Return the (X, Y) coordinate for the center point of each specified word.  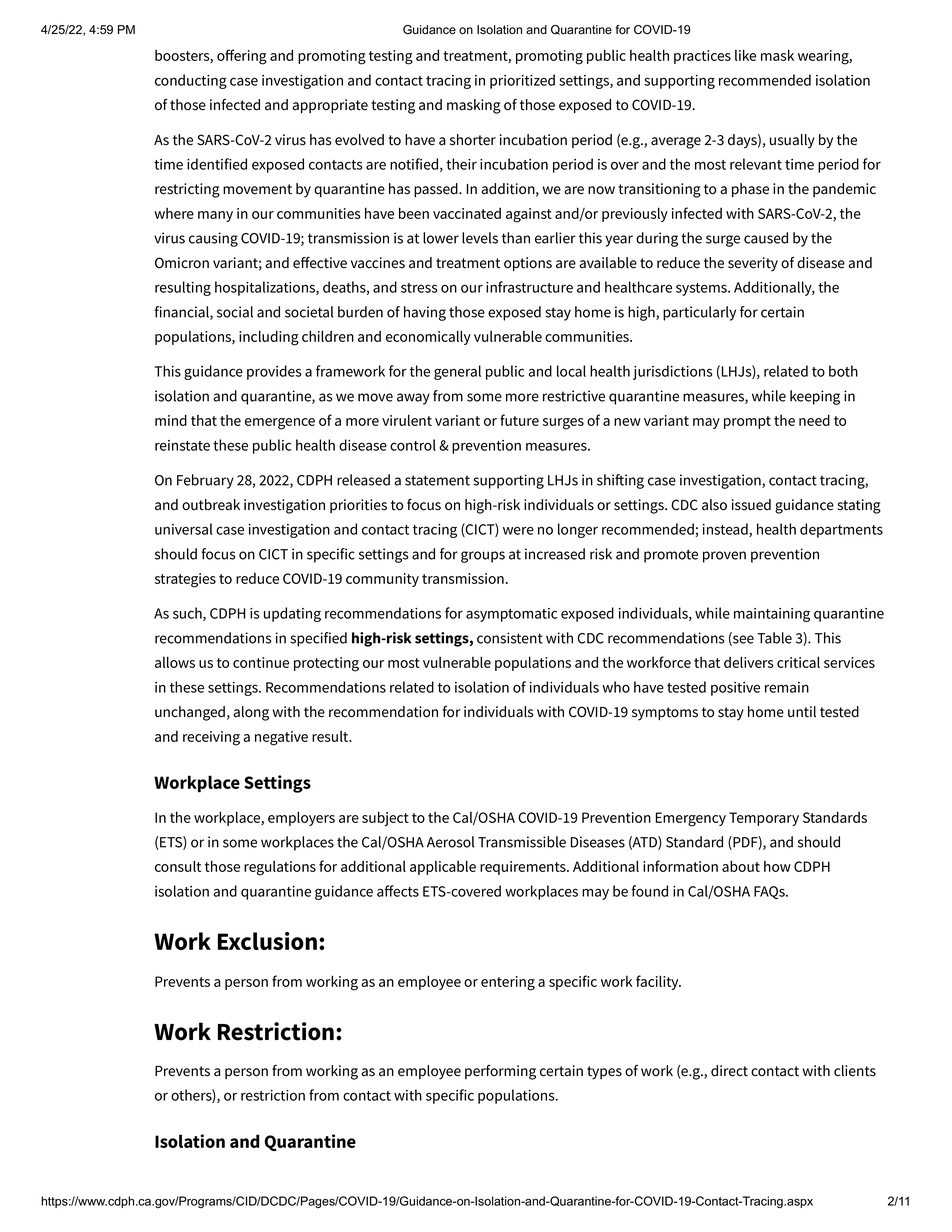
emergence (280, 424)
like (745, 55)
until (802, 712)
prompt (747, 422)
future (519, 420)
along (251, 713)
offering (242, 57)
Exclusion (267, 941)
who (616, 687)
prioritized (522, 81)
